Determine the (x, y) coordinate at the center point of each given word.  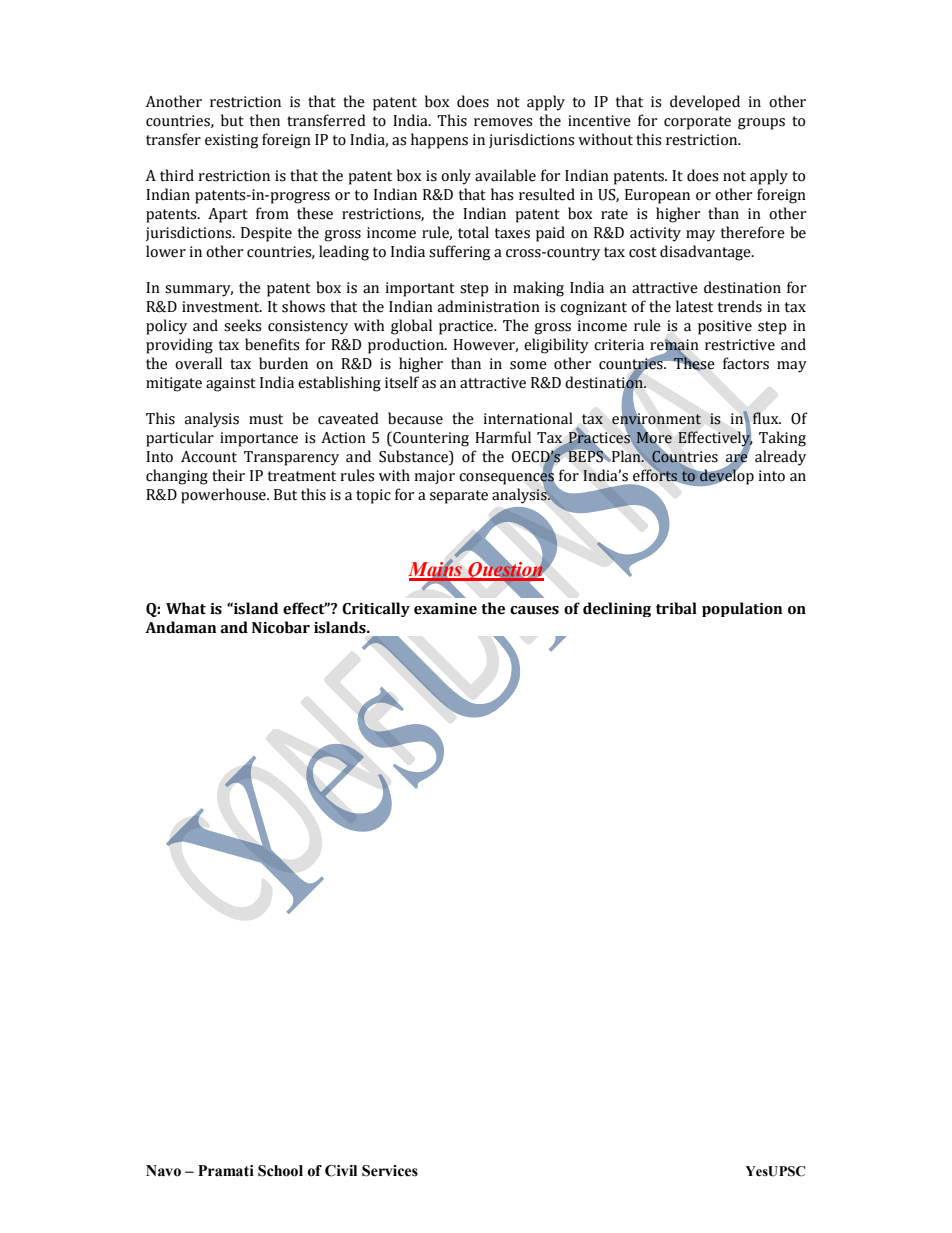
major (434, 477)
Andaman (181, 627)
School (280, 1171)
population (742, 609)
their (228, 475)
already (780, 458)
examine (445, 609)
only (456, 177)
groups (761, 124)
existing (231, 141)
